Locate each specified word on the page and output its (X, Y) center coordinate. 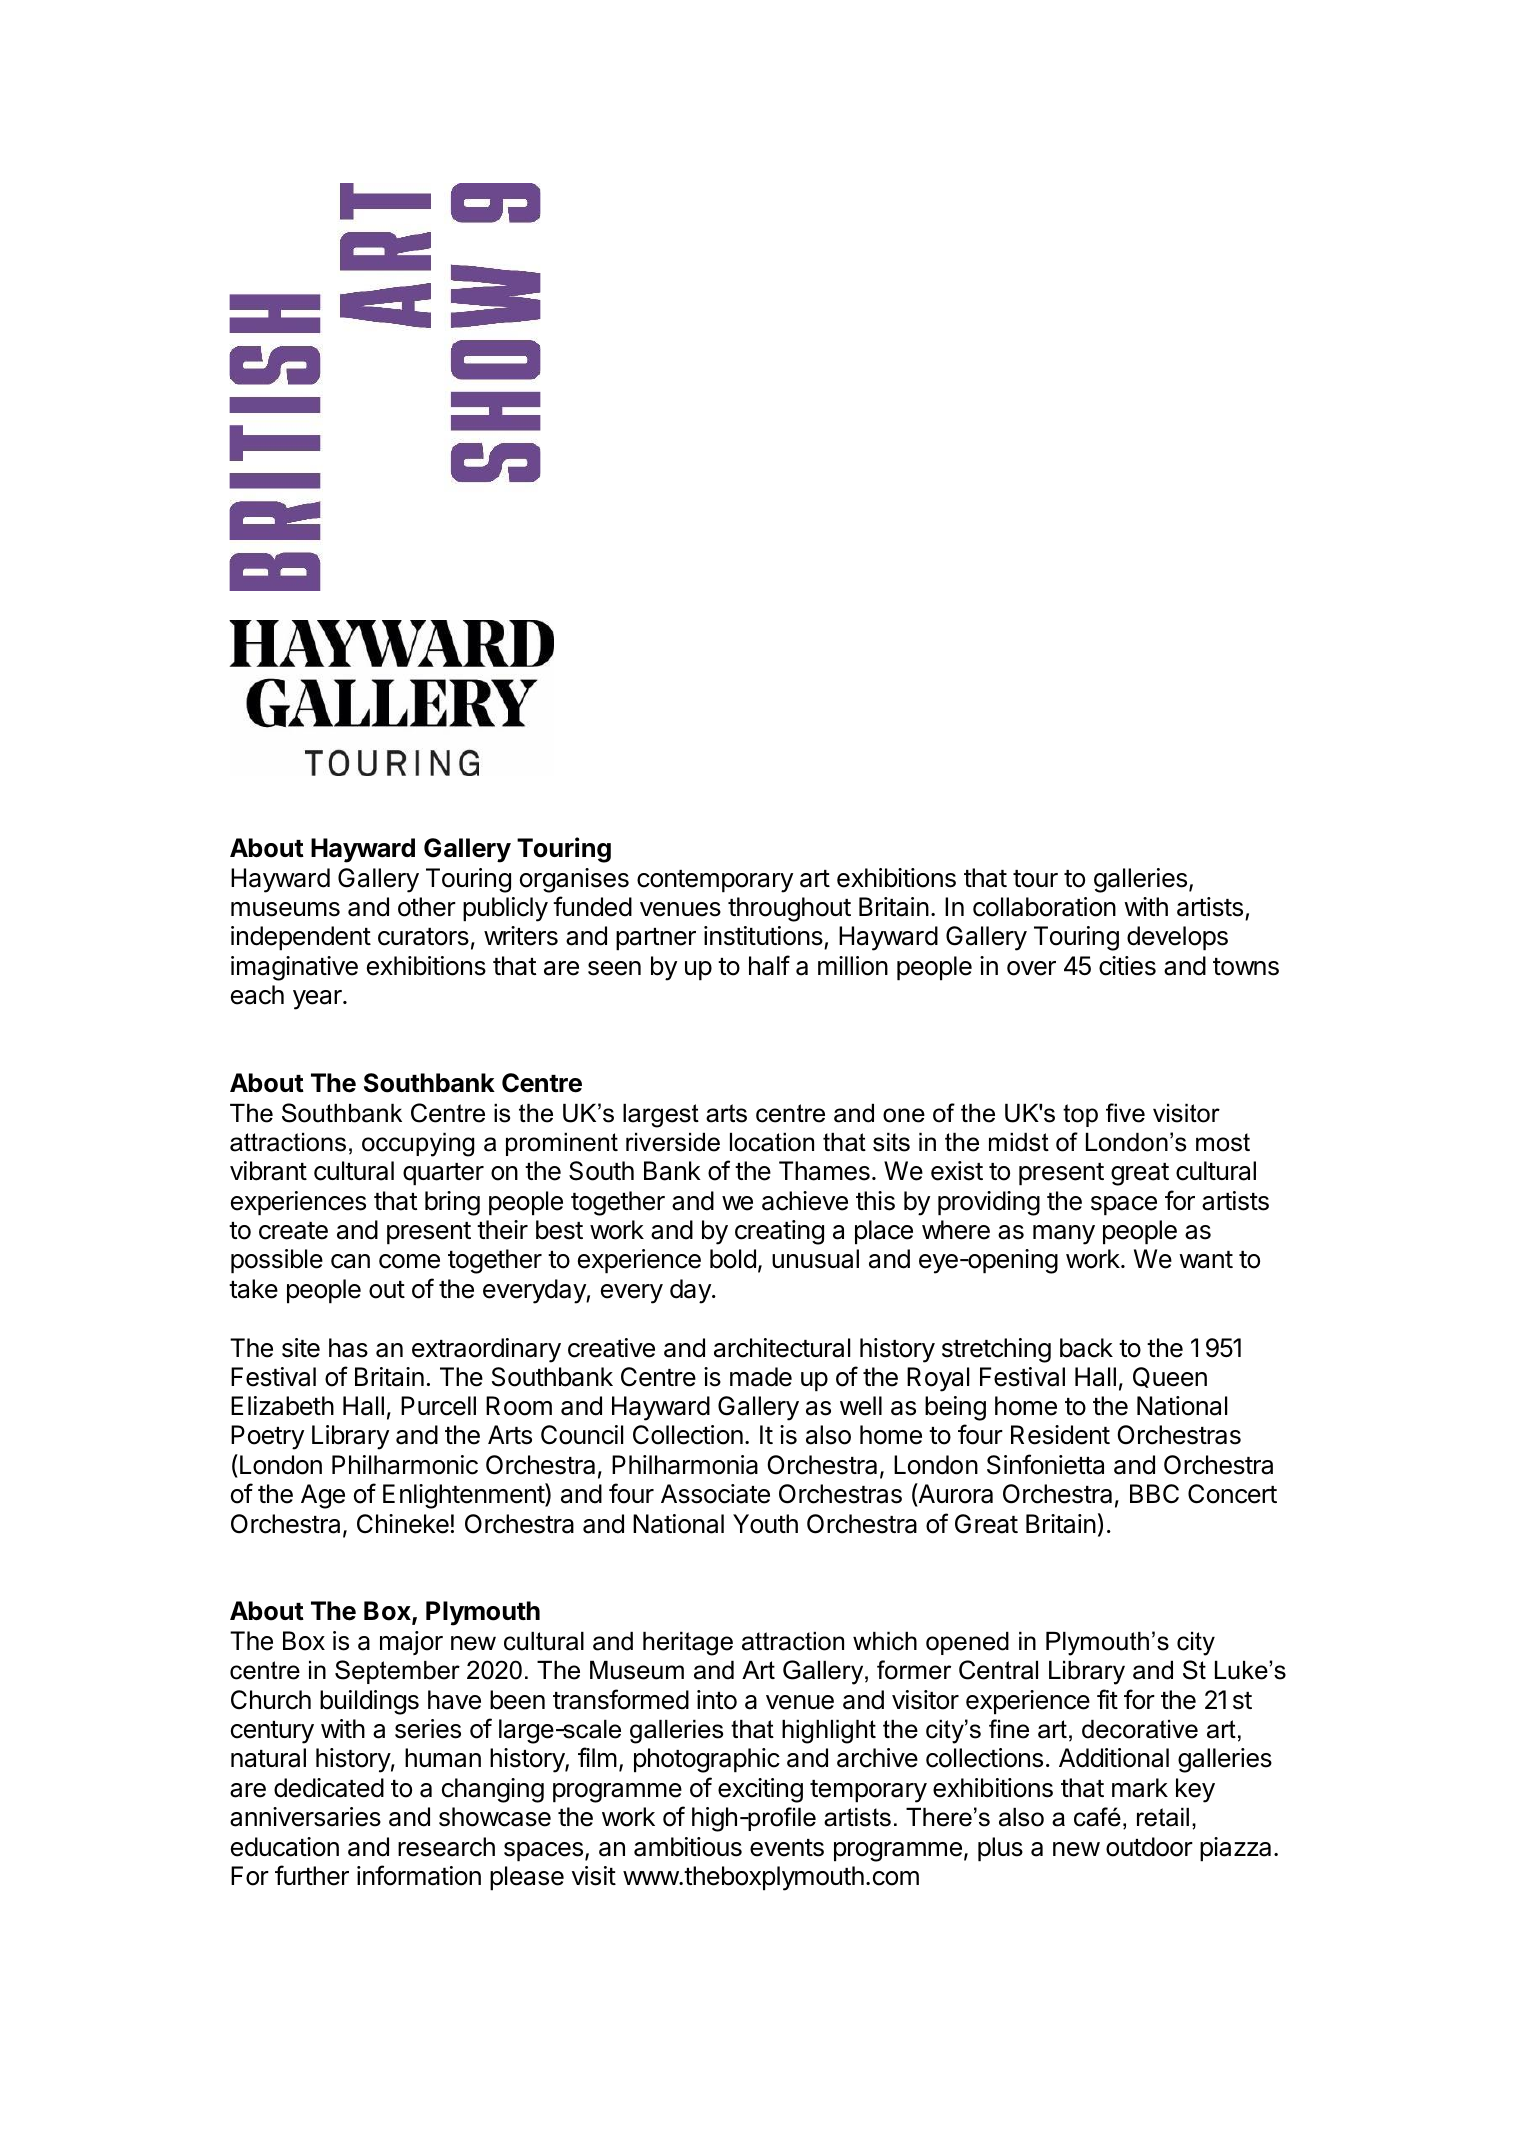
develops (1177, 938)
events (787, 1848)
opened (967, 1643)
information (419, 1875)
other (427, 907)
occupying (418, 1145)
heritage (688, 1644)
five (1125, 1113)
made (761, 1377)
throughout (789, 909)
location (772, 1142)
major (411, 1643)
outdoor (1149, 1847)
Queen (1170, 1377)
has (348, 1348)
